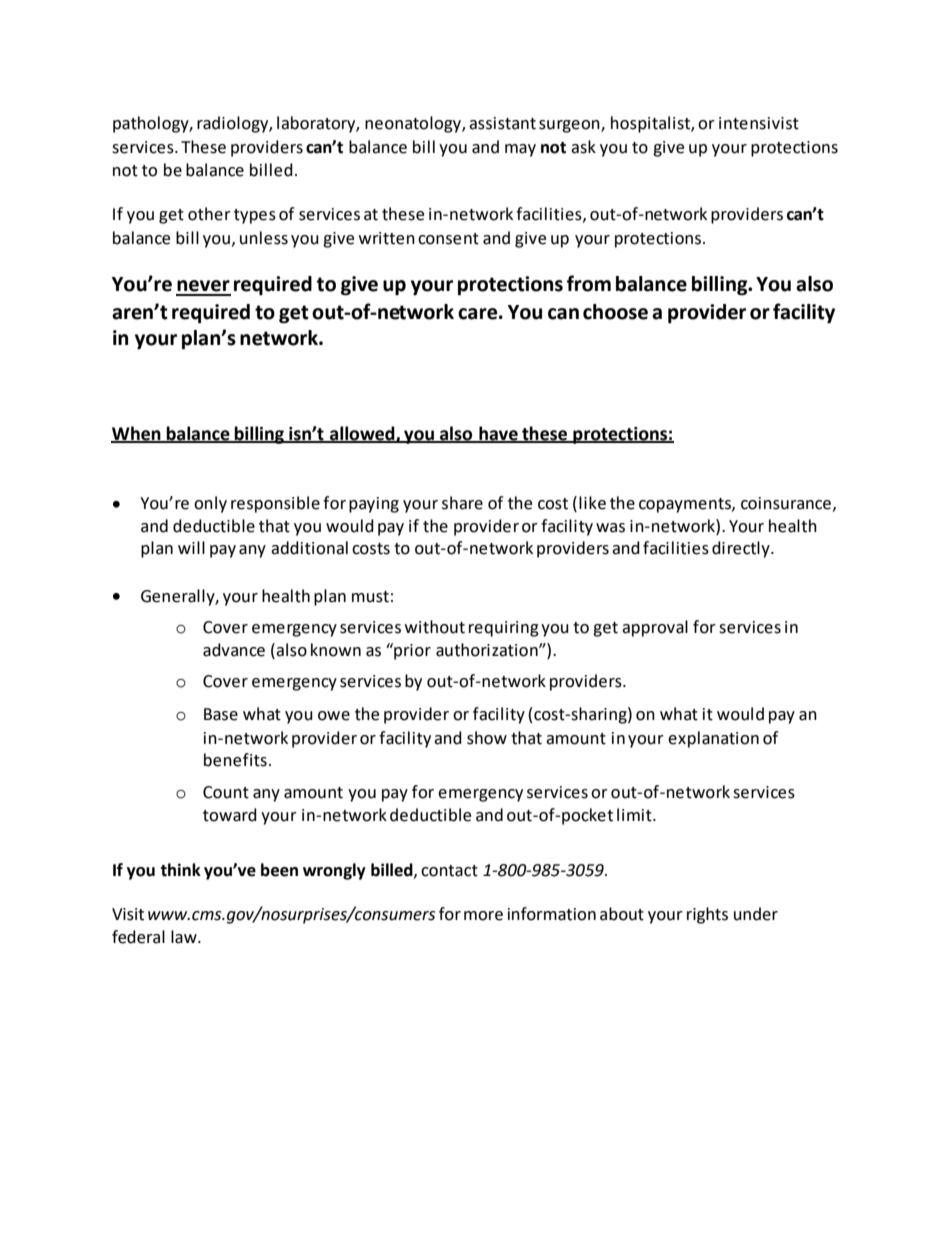  Describe the element at coordinates (234, 650) in the screenshot. I see `advance` at that location.
